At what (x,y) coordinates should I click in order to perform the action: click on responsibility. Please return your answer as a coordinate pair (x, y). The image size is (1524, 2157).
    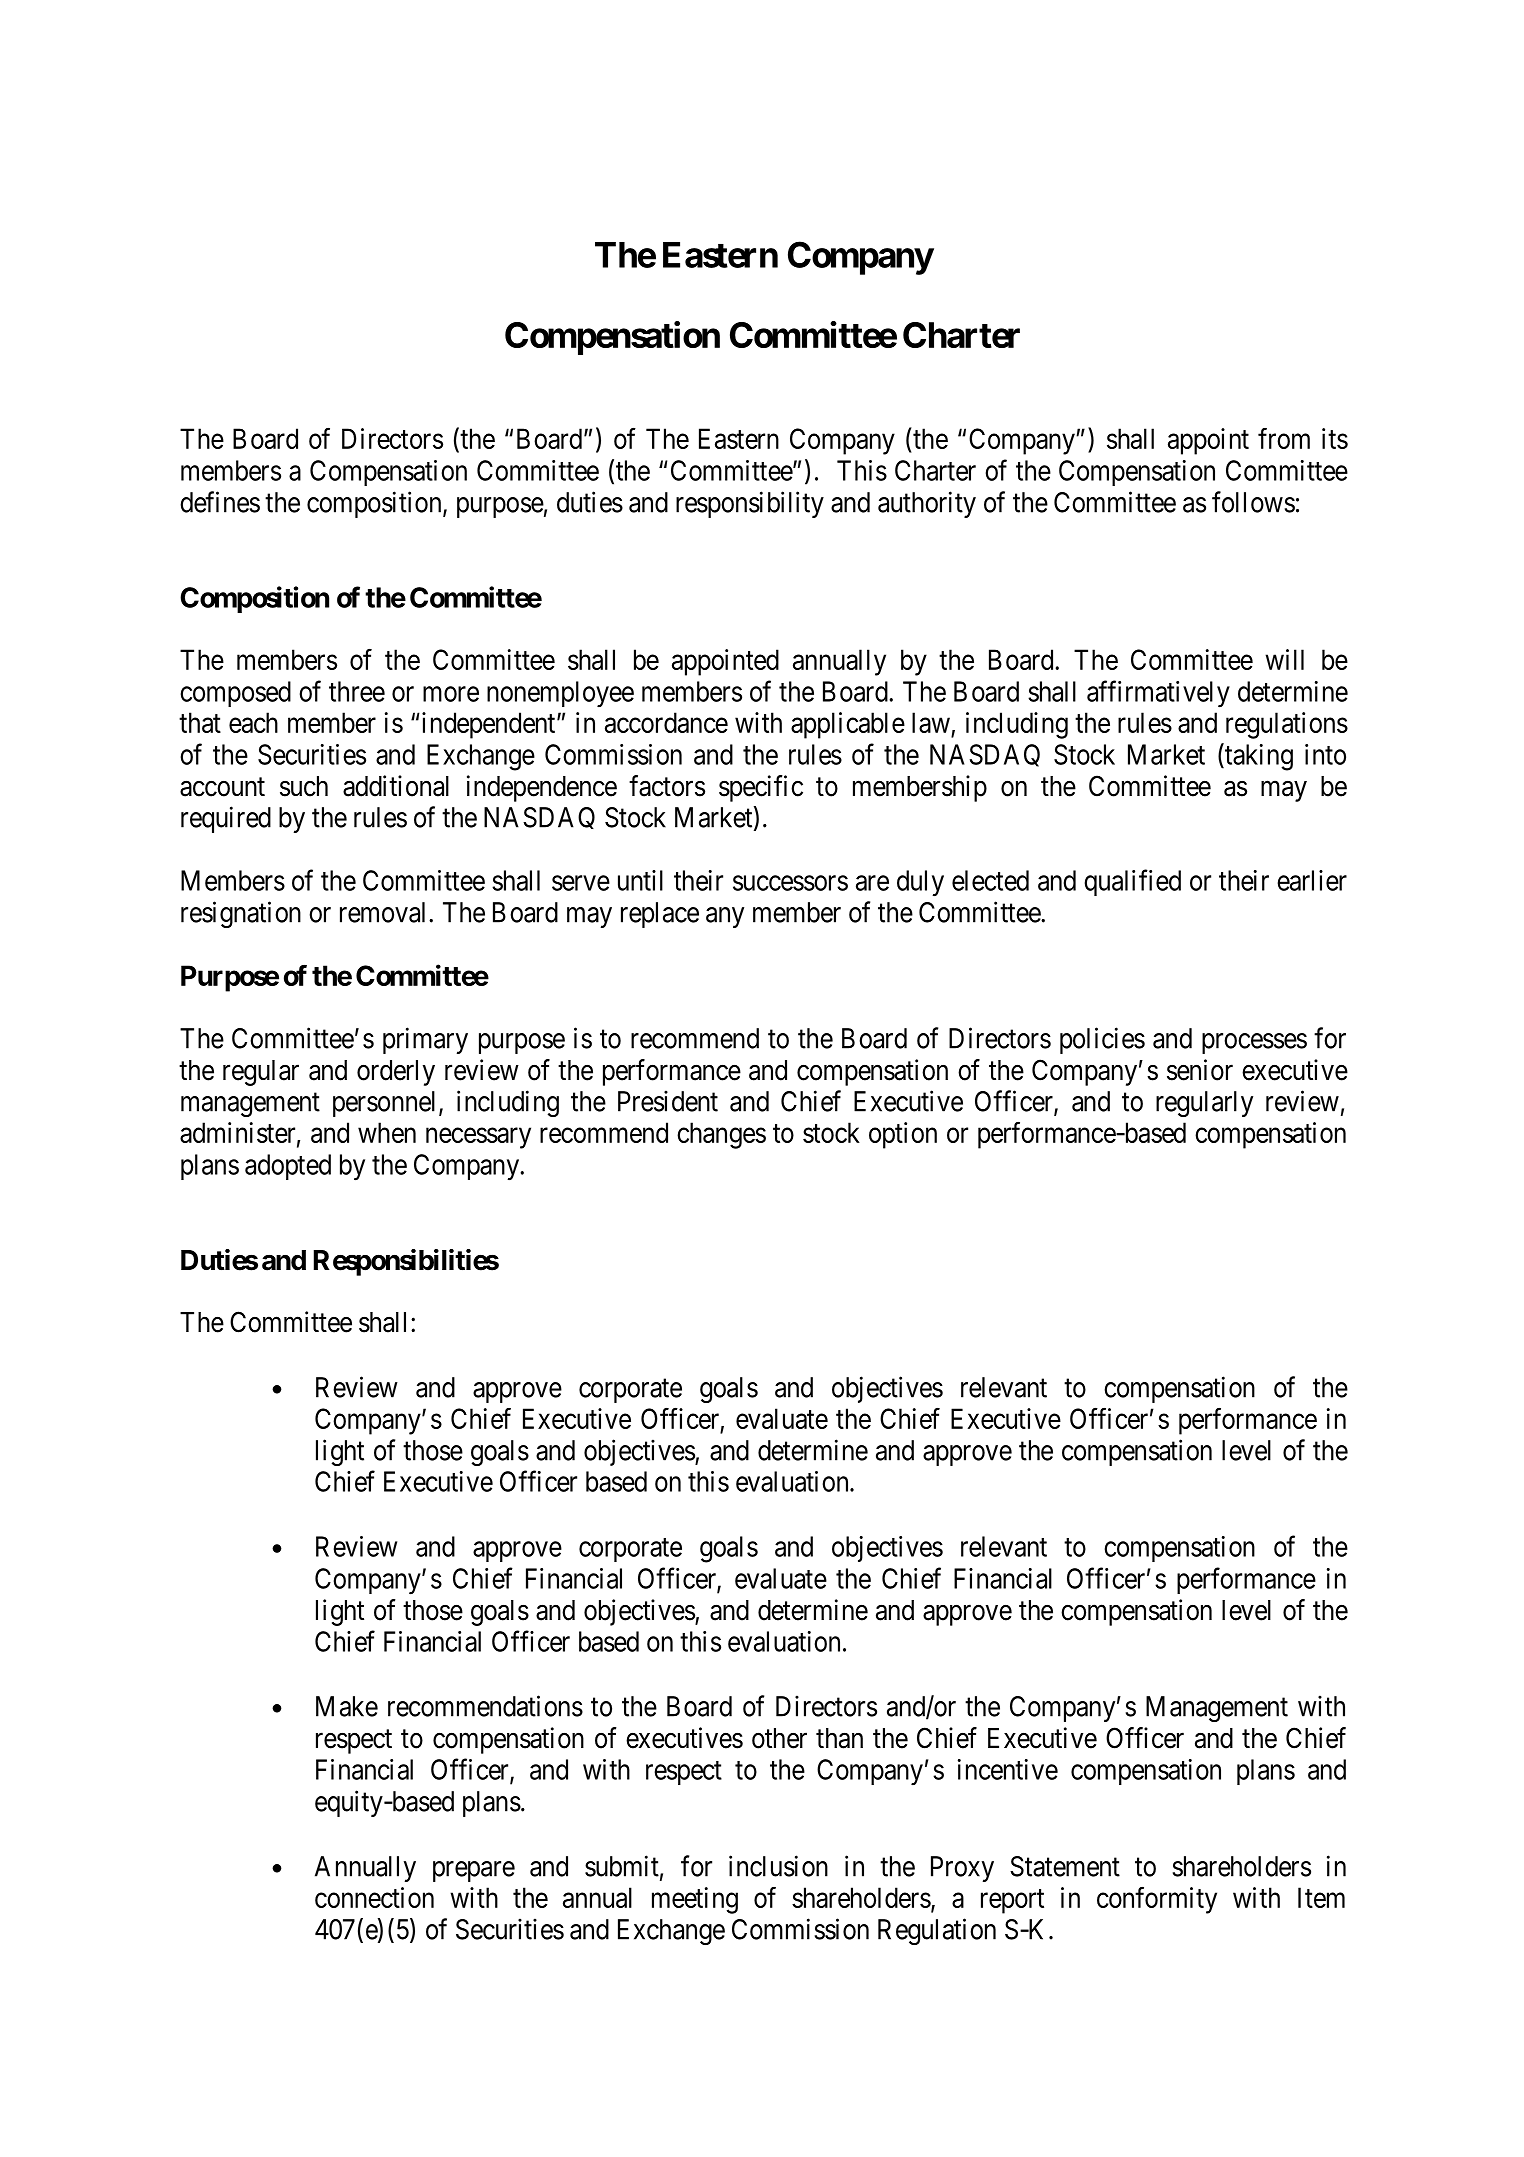
    Looking at the image, I should click on (750, 504).
